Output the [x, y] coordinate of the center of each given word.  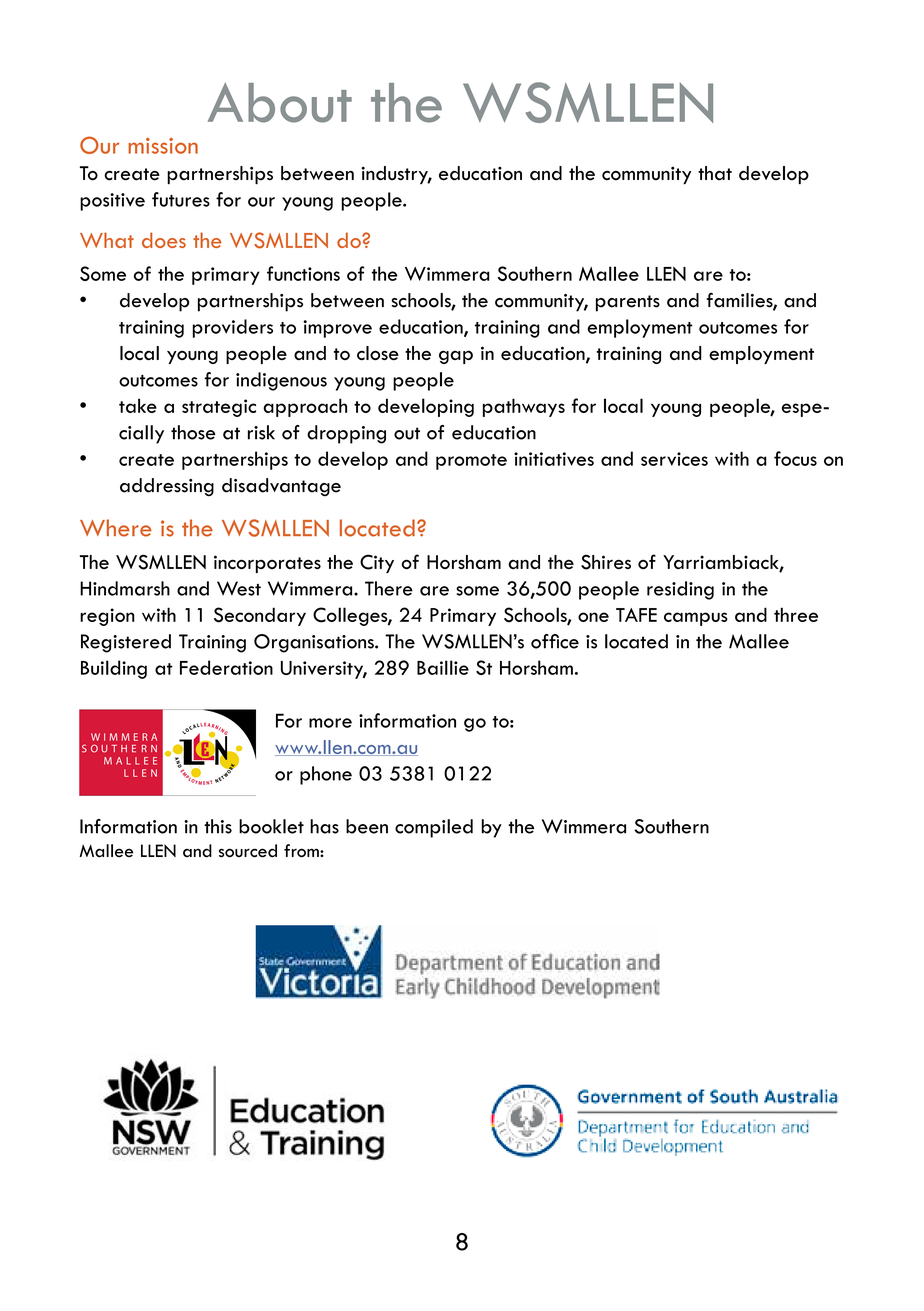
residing [680, 590]
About [280, 103]
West [239, 588]
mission [163, 146]
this [218, 826]
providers [233, 328]
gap [456, 357]
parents [628, 303]
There [389, 588]
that [715, 173]
